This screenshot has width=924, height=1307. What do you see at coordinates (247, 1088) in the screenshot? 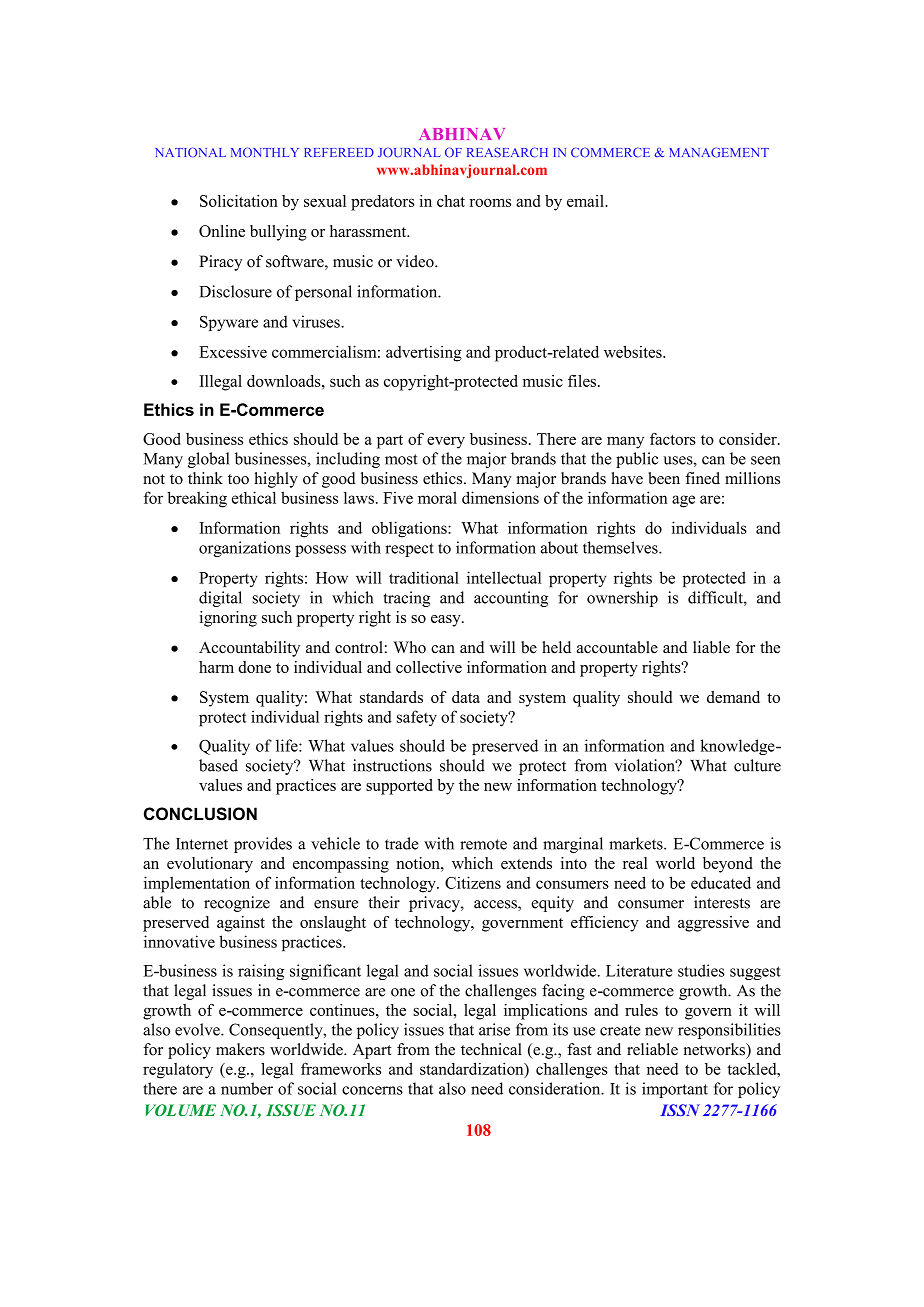
I see `number` at bounding box center [247, 1088].
